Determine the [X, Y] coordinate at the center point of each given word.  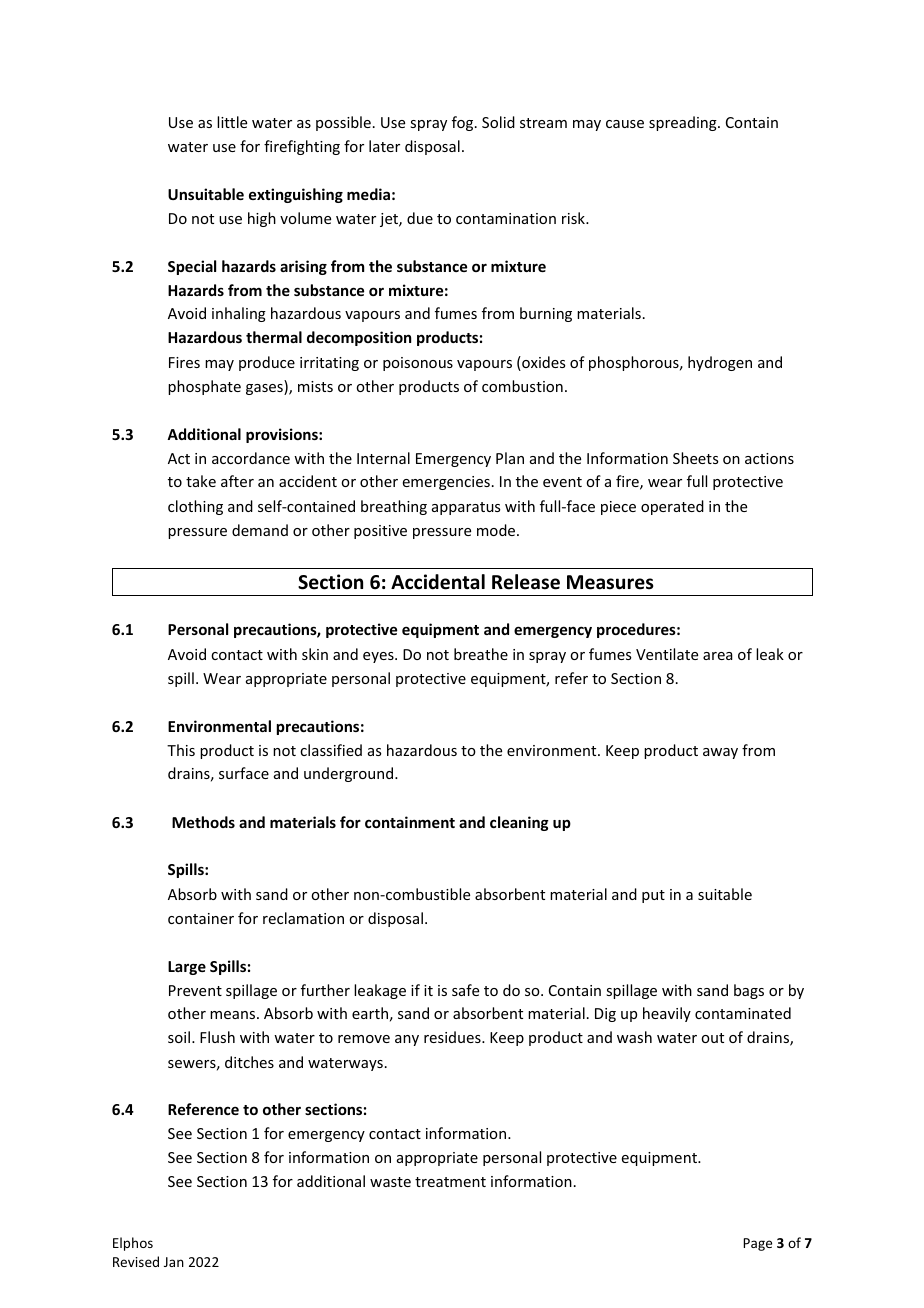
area [718, 656]
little [232, 122]
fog [464, 123]
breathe [481, 654]
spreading [684, 123]
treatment [450, 1182]
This [181, 750]
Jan [174, 1262]
